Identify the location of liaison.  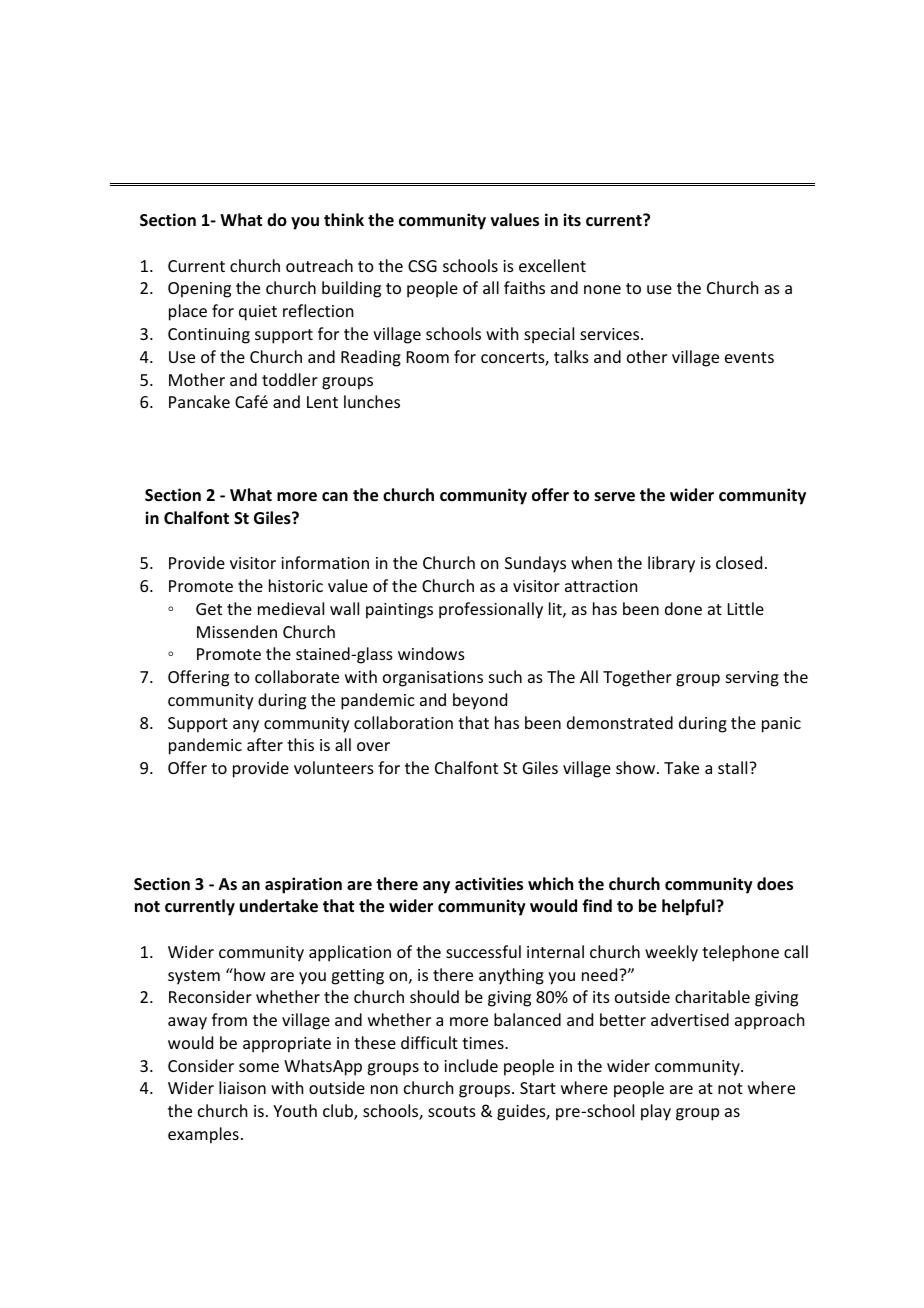
(242, 1087).
